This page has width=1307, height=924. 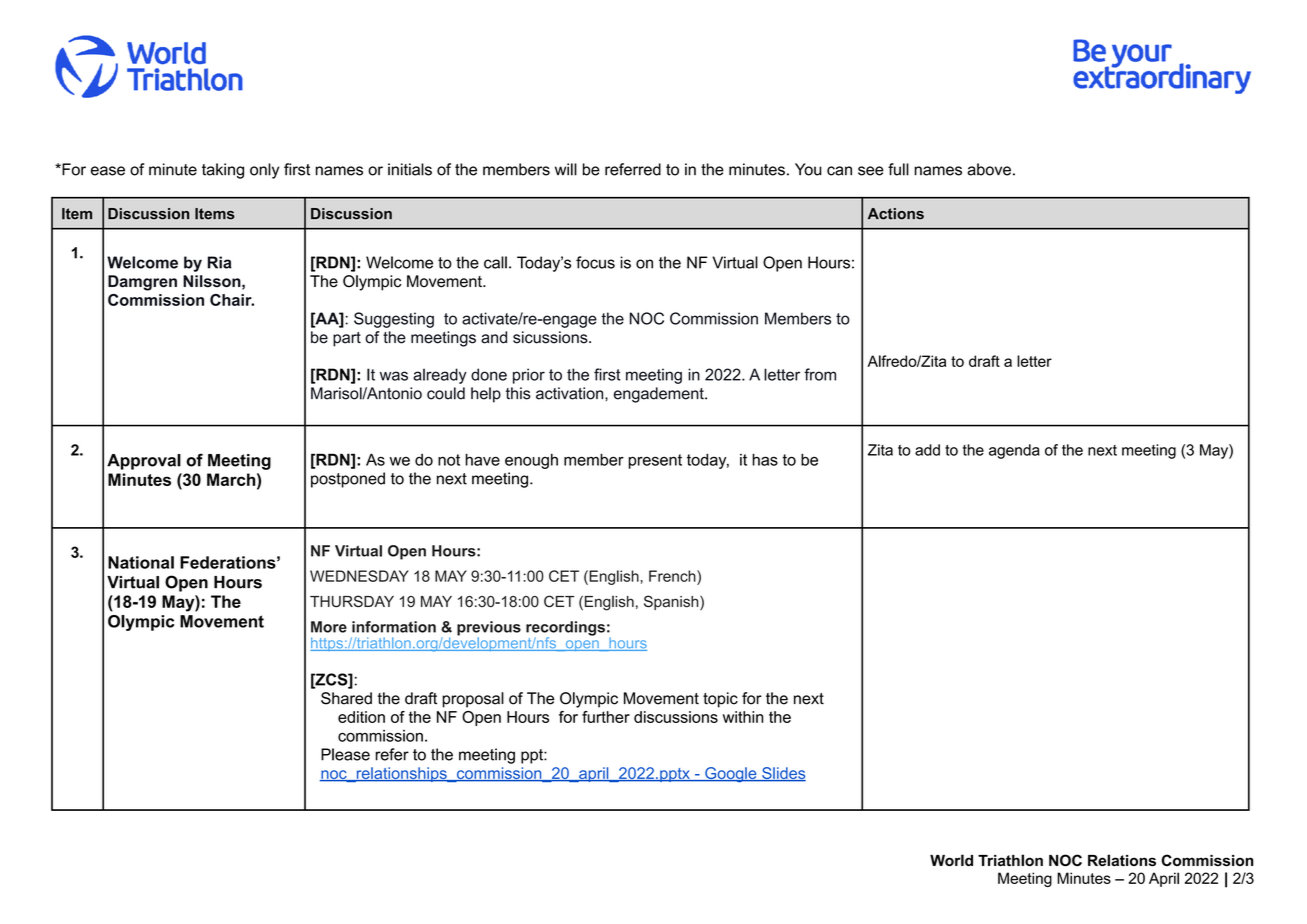 I want to click on will, so click(x=566, y=169).
